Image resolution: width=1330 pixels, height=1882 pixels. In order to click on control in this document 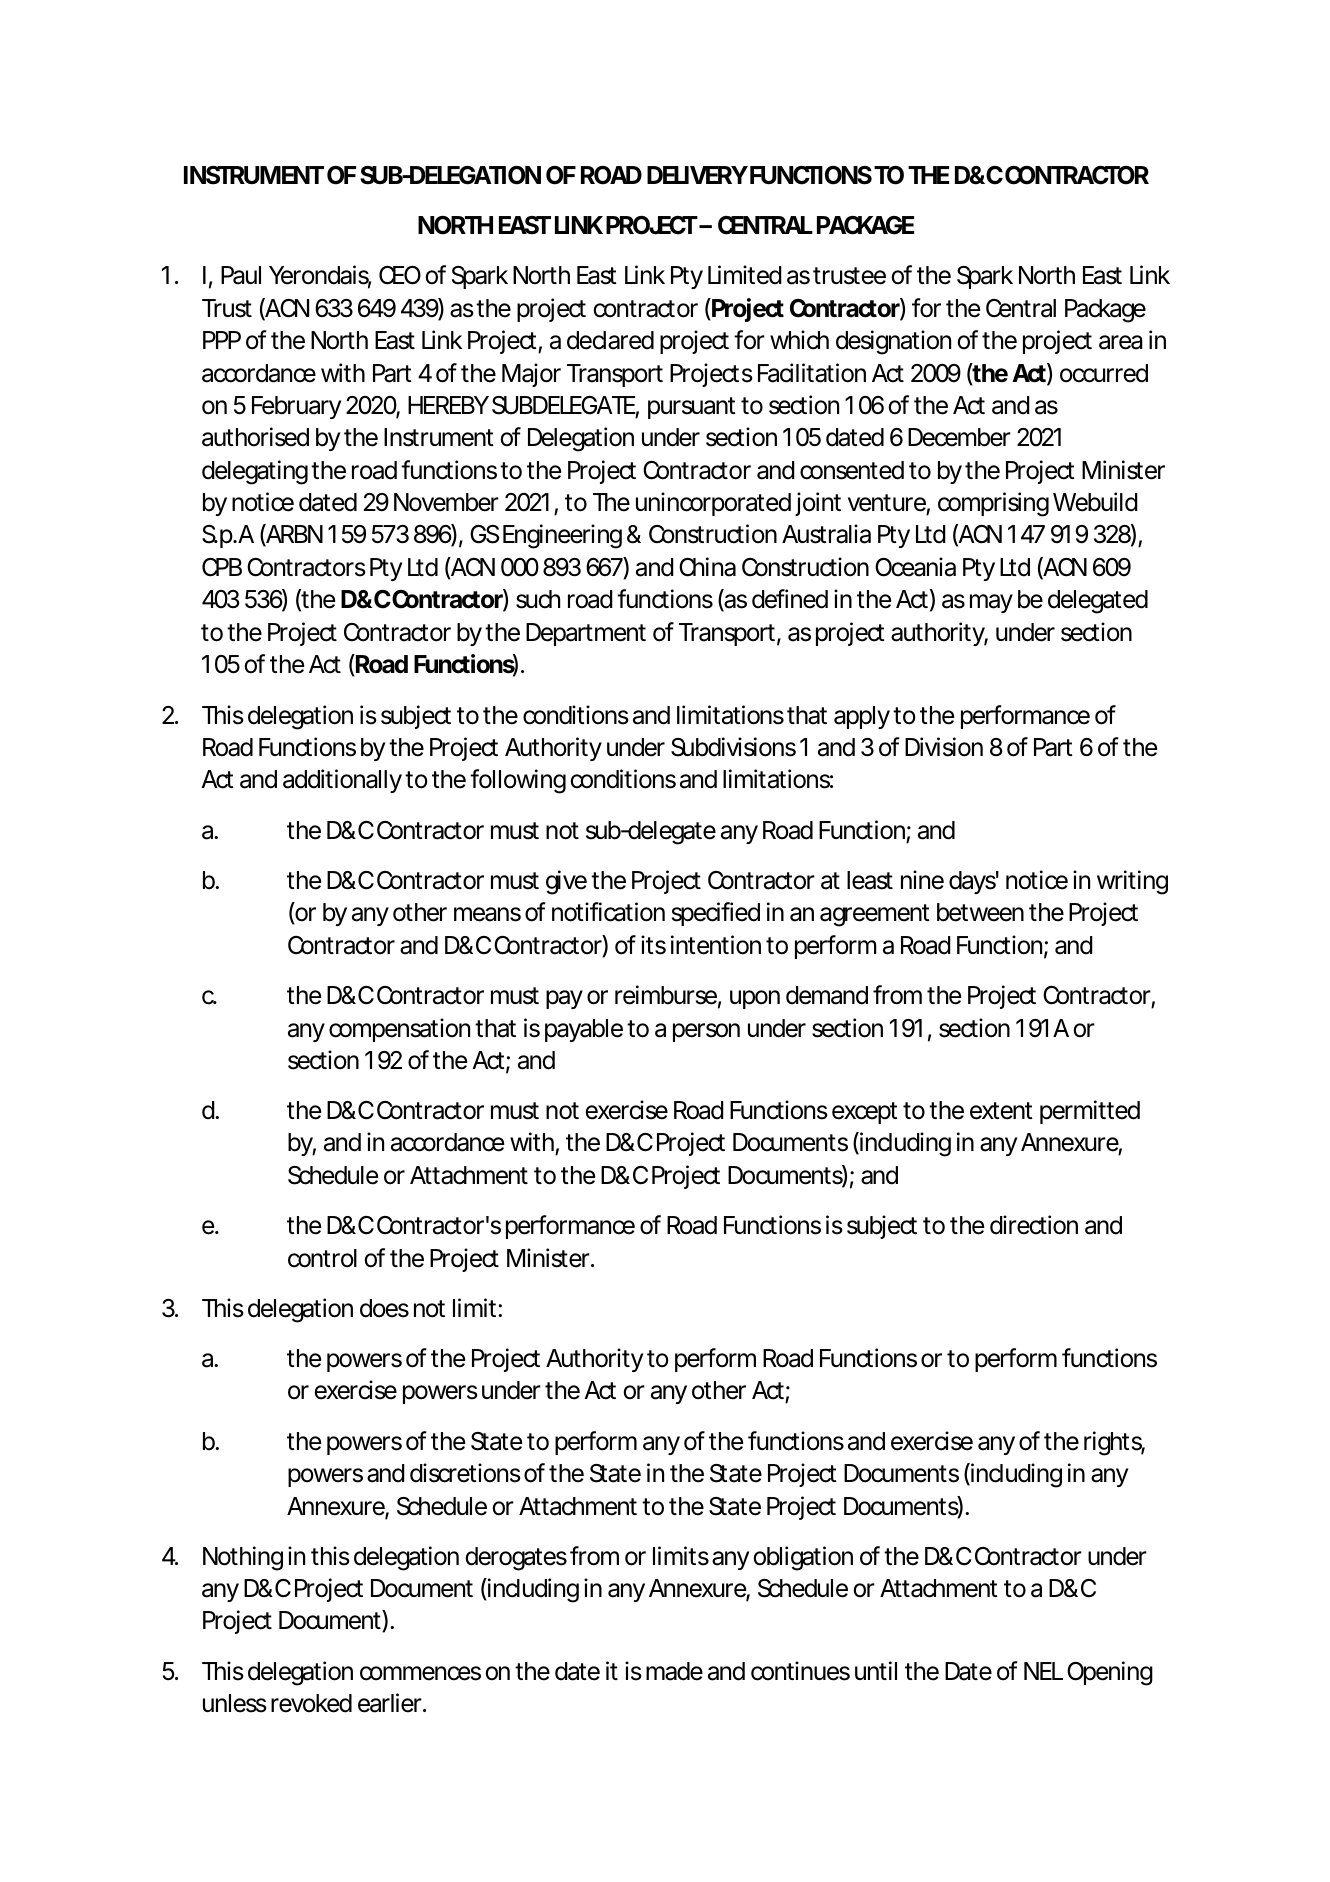, I will do `click(322, 1258)`.
